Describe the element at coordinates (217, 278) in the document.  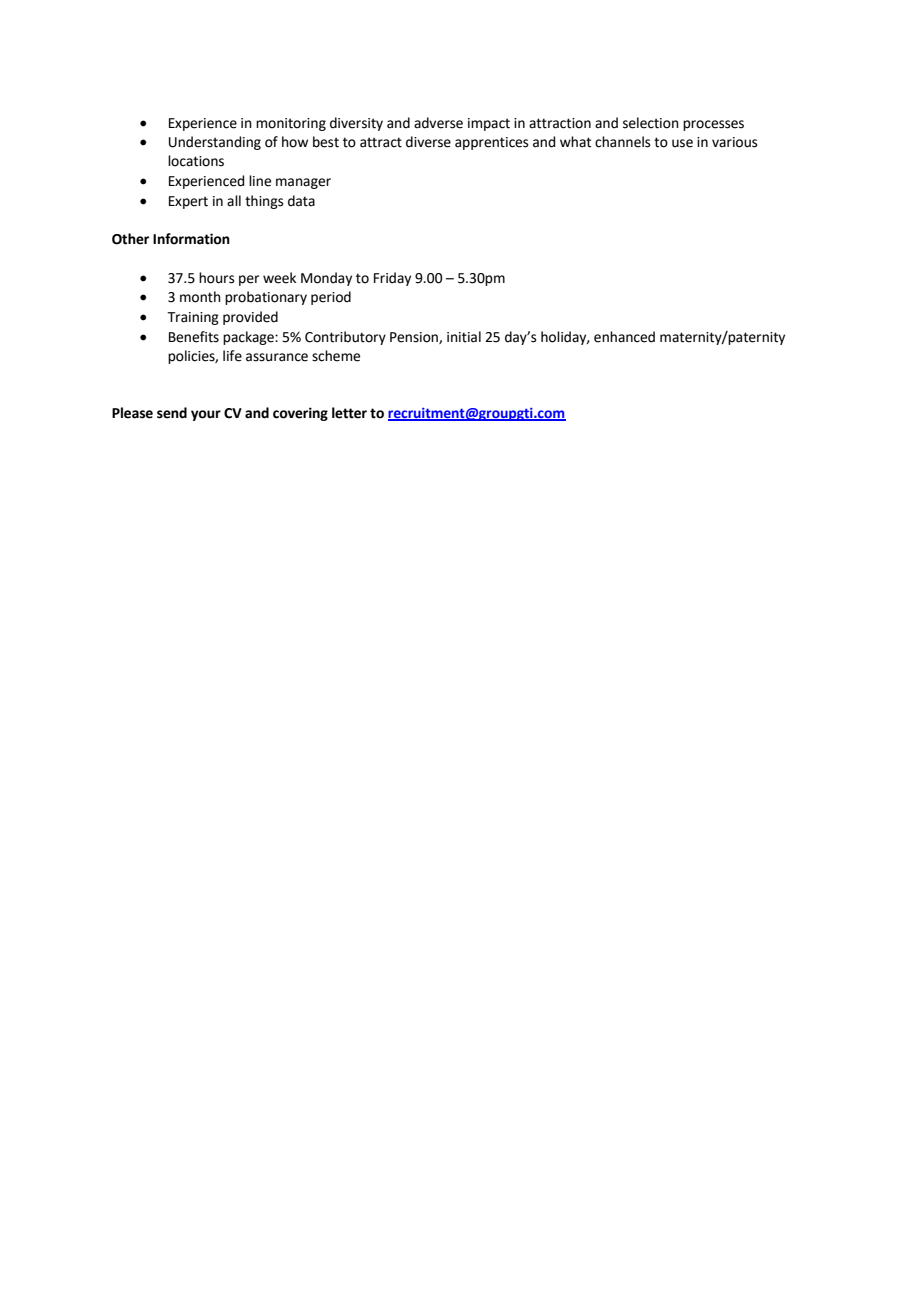
I see `hours` at that location.
